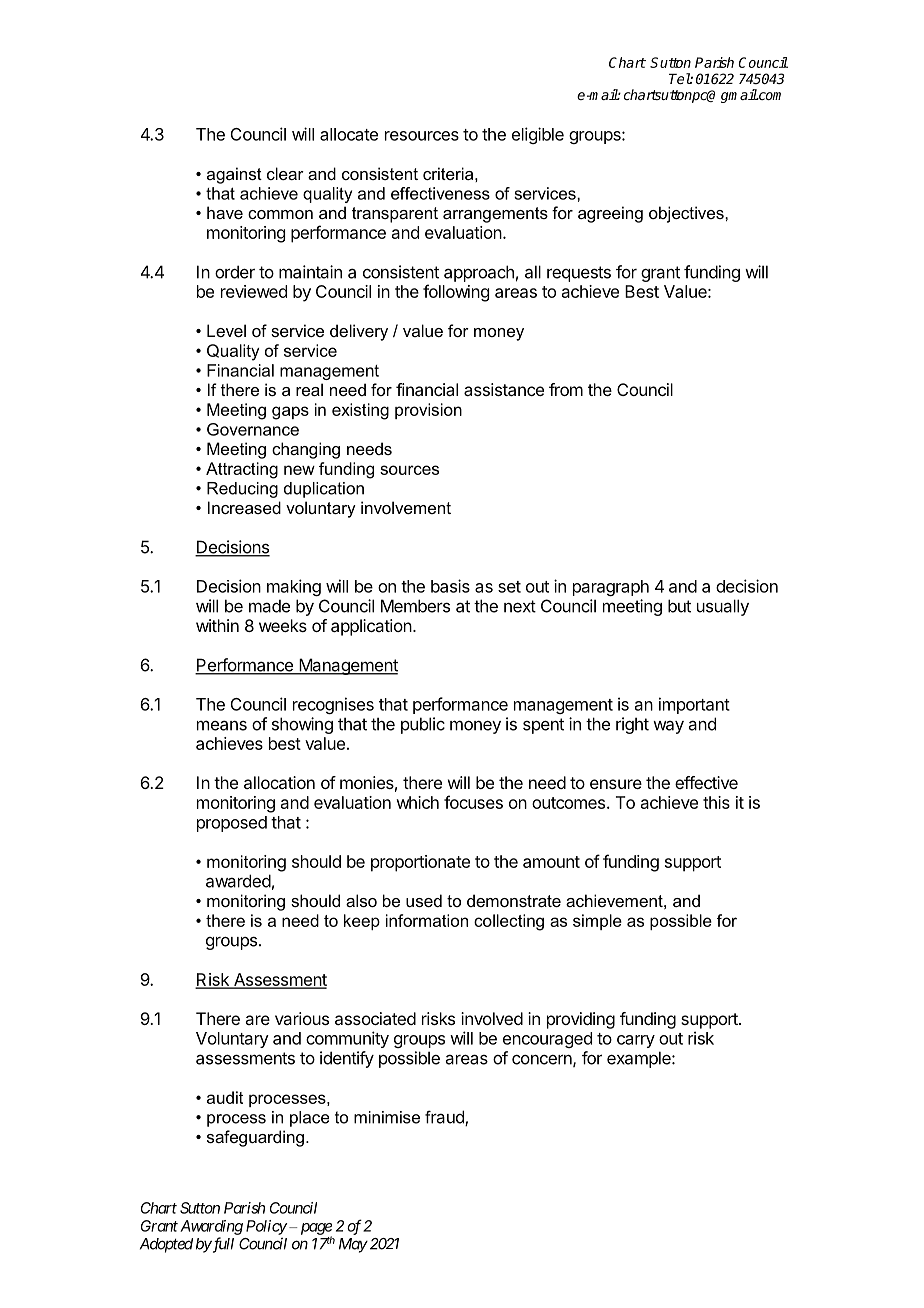  I want to click on basis, so click(450, 586).
